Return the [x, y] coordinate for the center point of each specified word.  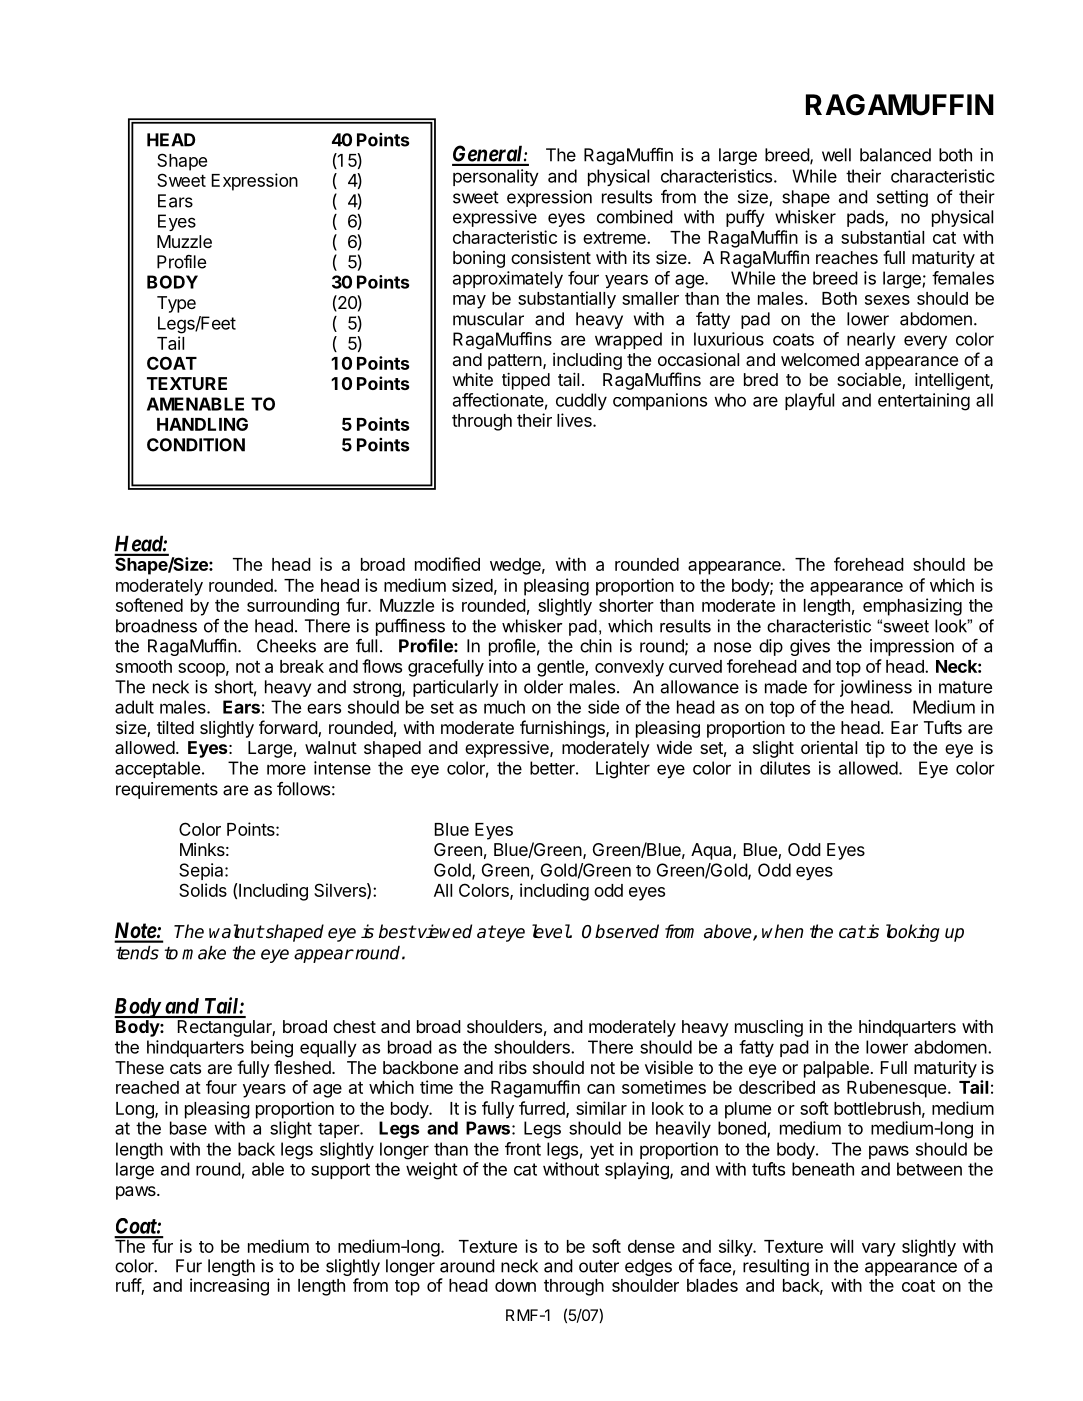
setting [902, 198]
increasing [229, 1287]
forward [289, 728]
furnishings [563, 729]
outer [599, 1266]
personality [496, 177]
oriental [829, 747]
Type [176, 304]
